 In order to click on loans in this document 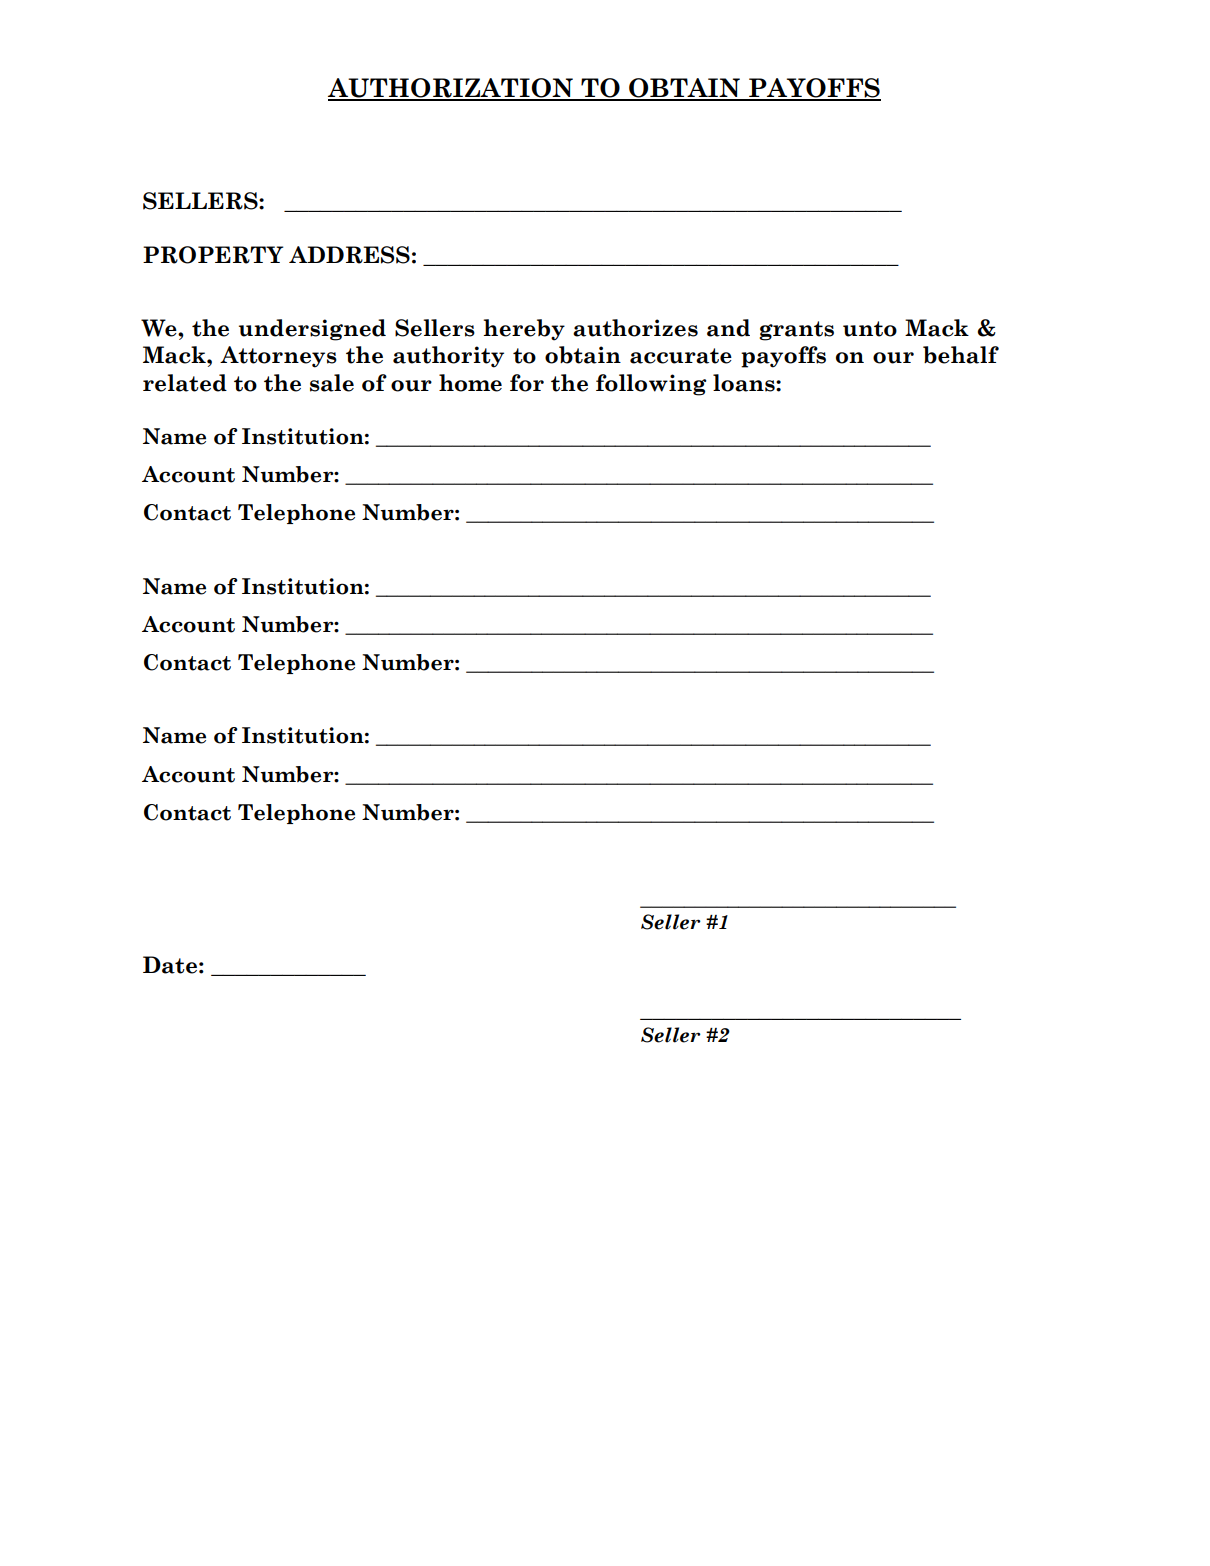, I will do `click(745, 383)`.
